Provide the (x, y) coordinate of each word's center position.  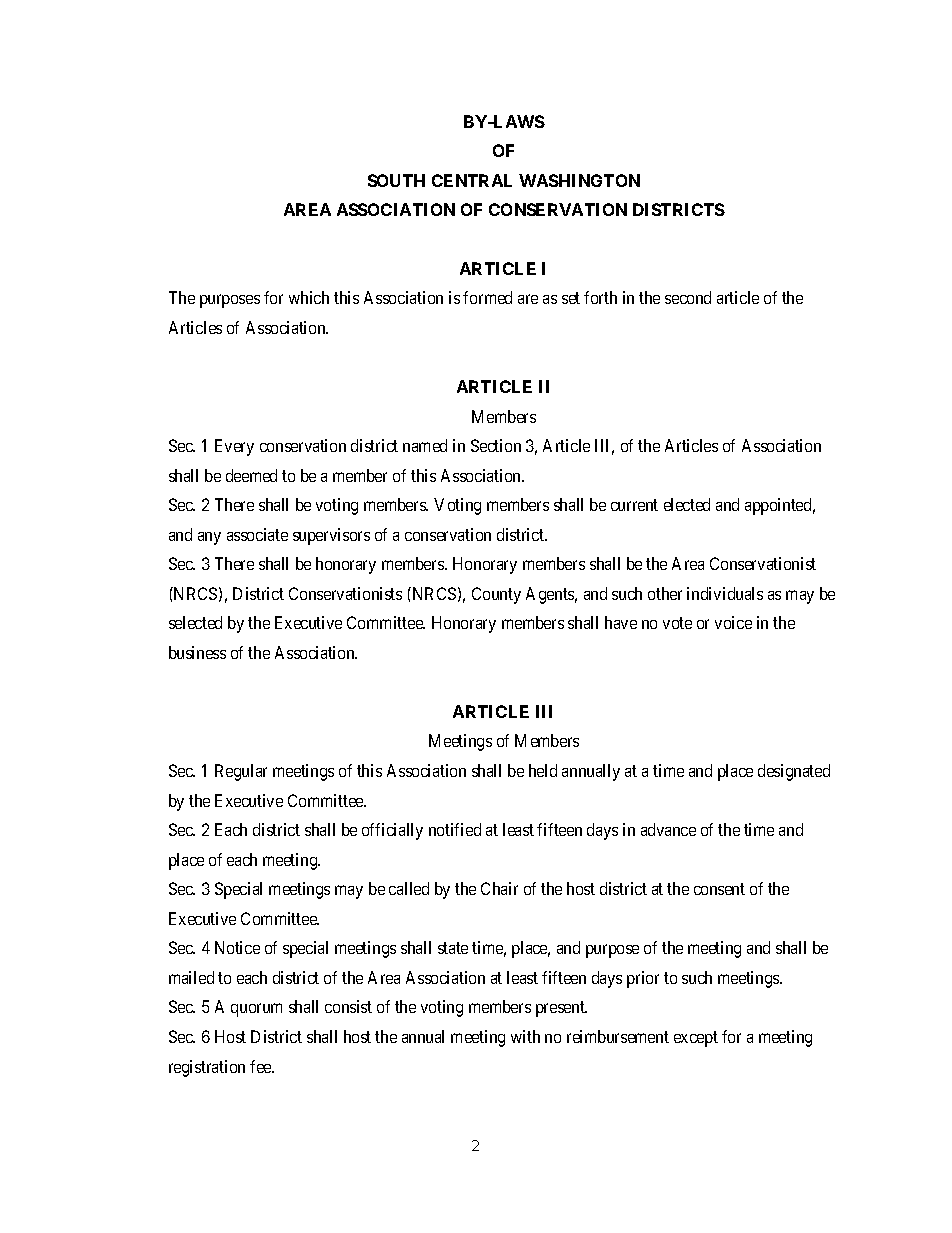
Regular (241, 772)
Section (496, 445)
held (543, 770)
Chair (499, 888)
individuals (725, 593)
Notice (237, 947)
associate (257, 534)
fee (261, 1066)
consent (719, 889)
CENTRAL (472, 180)
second (688, 297)
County (496, 595)
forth (600, 297)
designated (794, 772)
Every (234, 447)
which (309, 297)
